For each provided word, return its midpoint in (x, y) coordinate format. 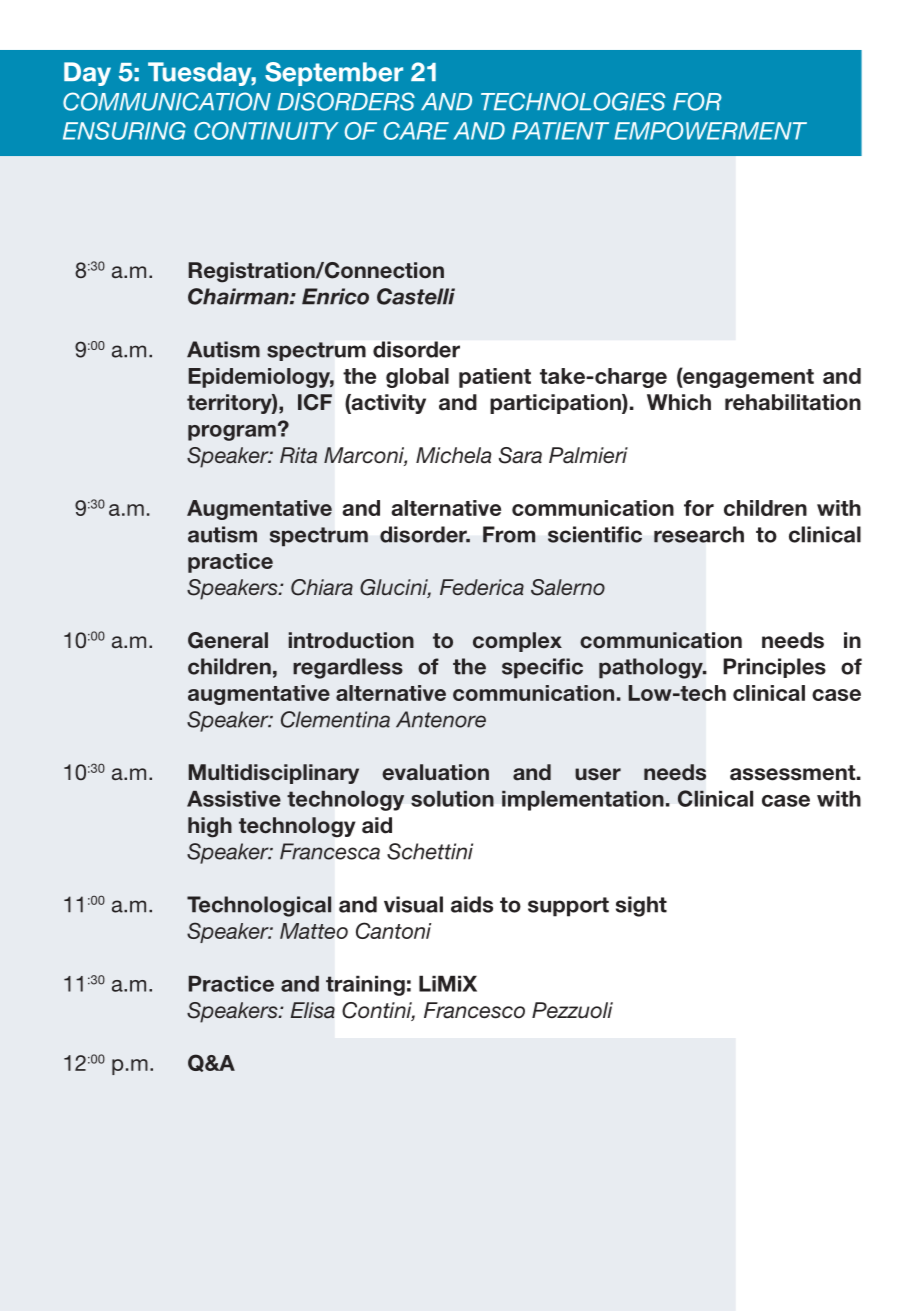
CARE (416, 131)
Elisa (313, 1010)
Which (679, 402)
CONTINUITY (266, 131)
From (509, 534)
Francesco (474, 1010)
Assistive (234, 799)
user (598, 774)
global (417, 378)
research (699, 534)
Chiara (322, 587)
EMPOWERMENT (710, 131)
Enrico (335, 296)
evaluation (435, 772)
